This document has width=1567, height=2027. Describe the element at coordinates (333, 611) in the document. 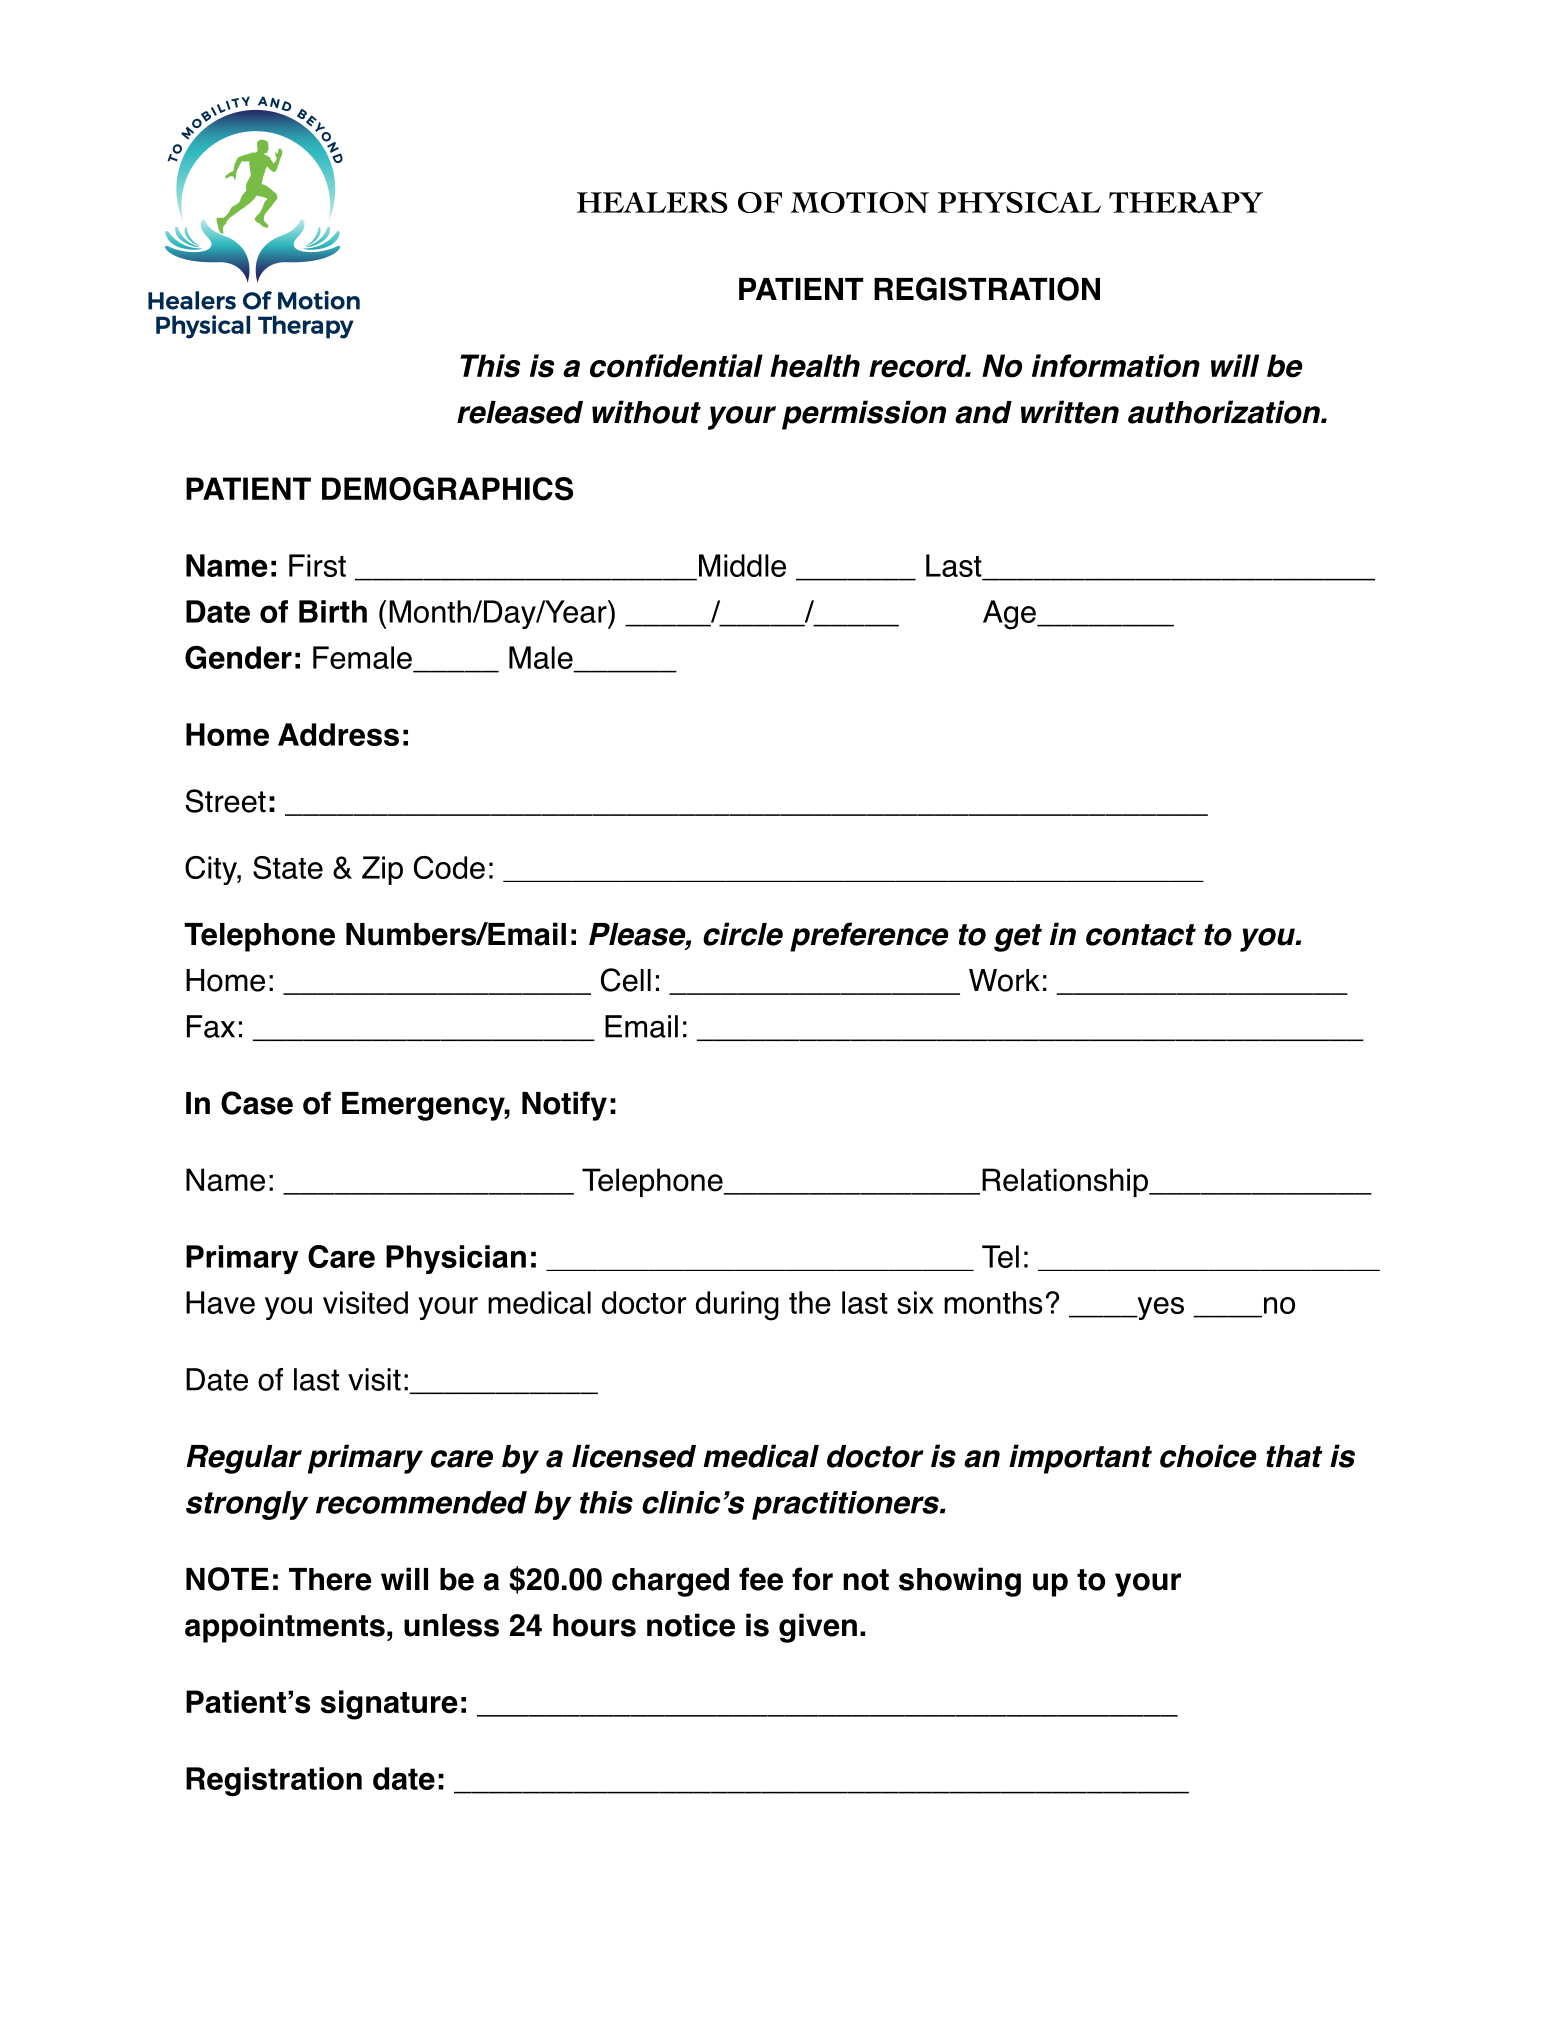

I see `Birth` at that location.
